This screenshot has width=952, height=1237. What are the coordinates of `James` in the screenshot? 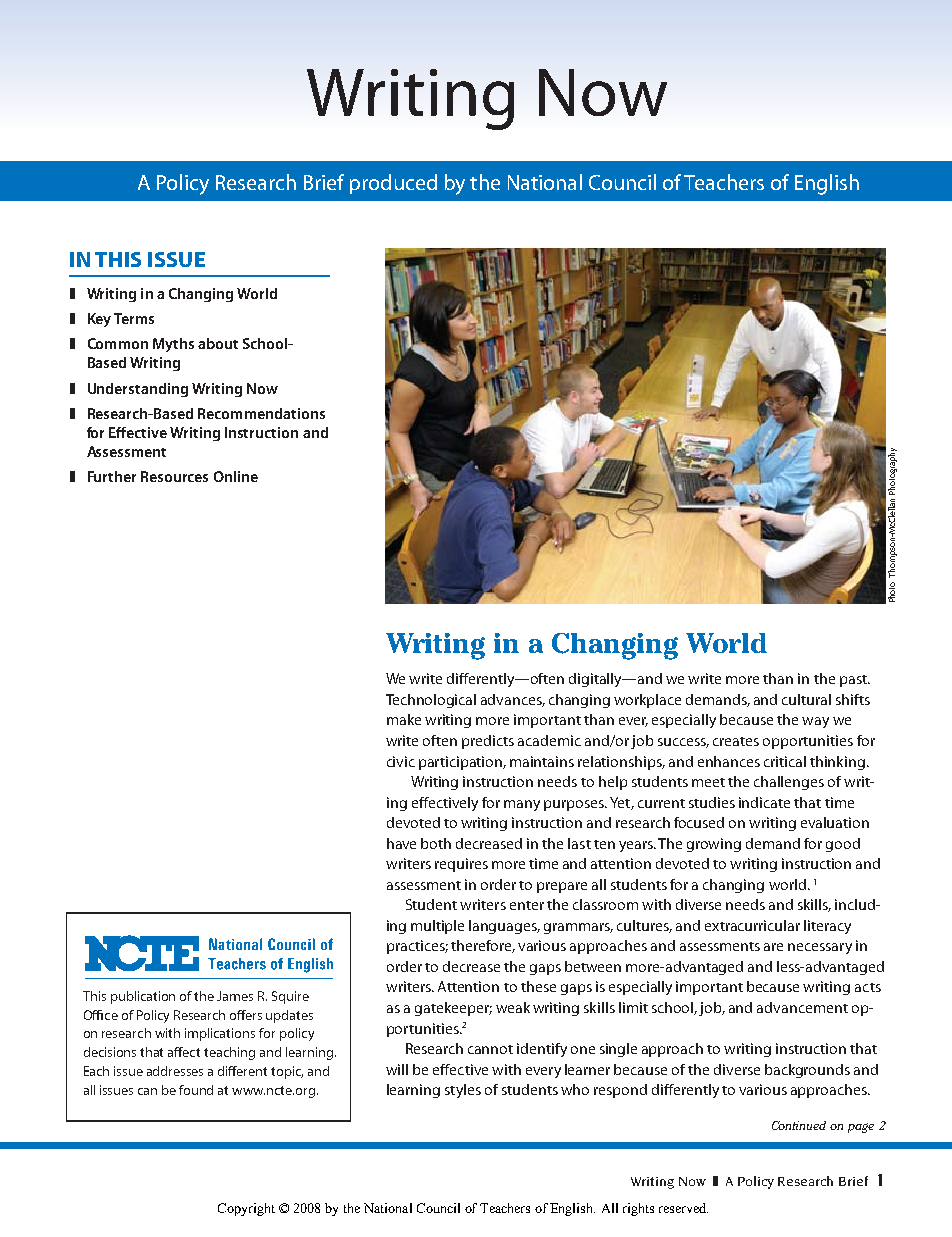 It's located at (235, 996).
